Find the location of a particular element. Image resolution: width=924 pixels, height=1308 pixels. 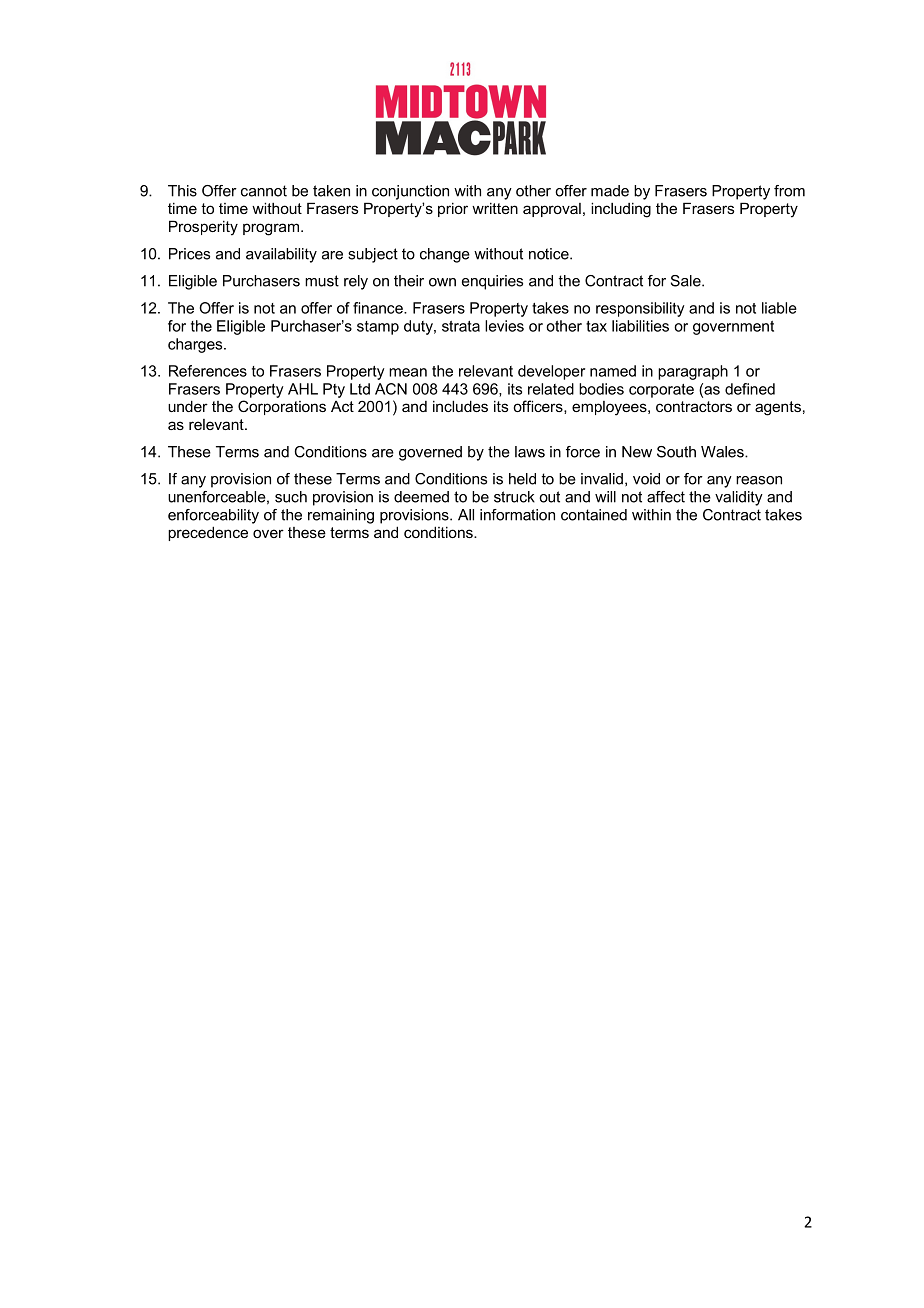

written is located at coordinates (495, 208).
